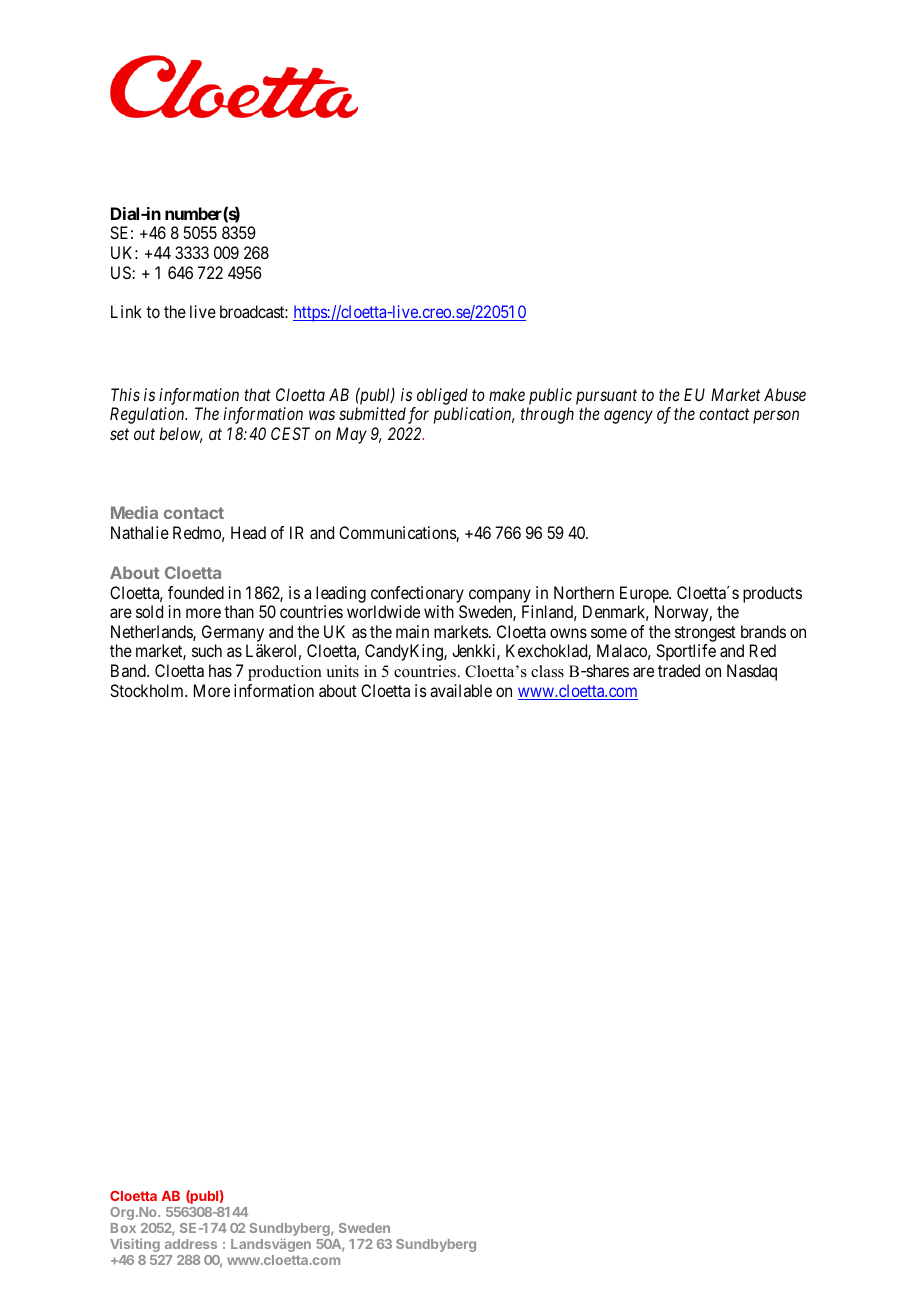 The image size is (924, 1308). What do you see at coordinates (785, 394) in the screenshot?
I see `Abuse` at bounding box center [785, 394].
